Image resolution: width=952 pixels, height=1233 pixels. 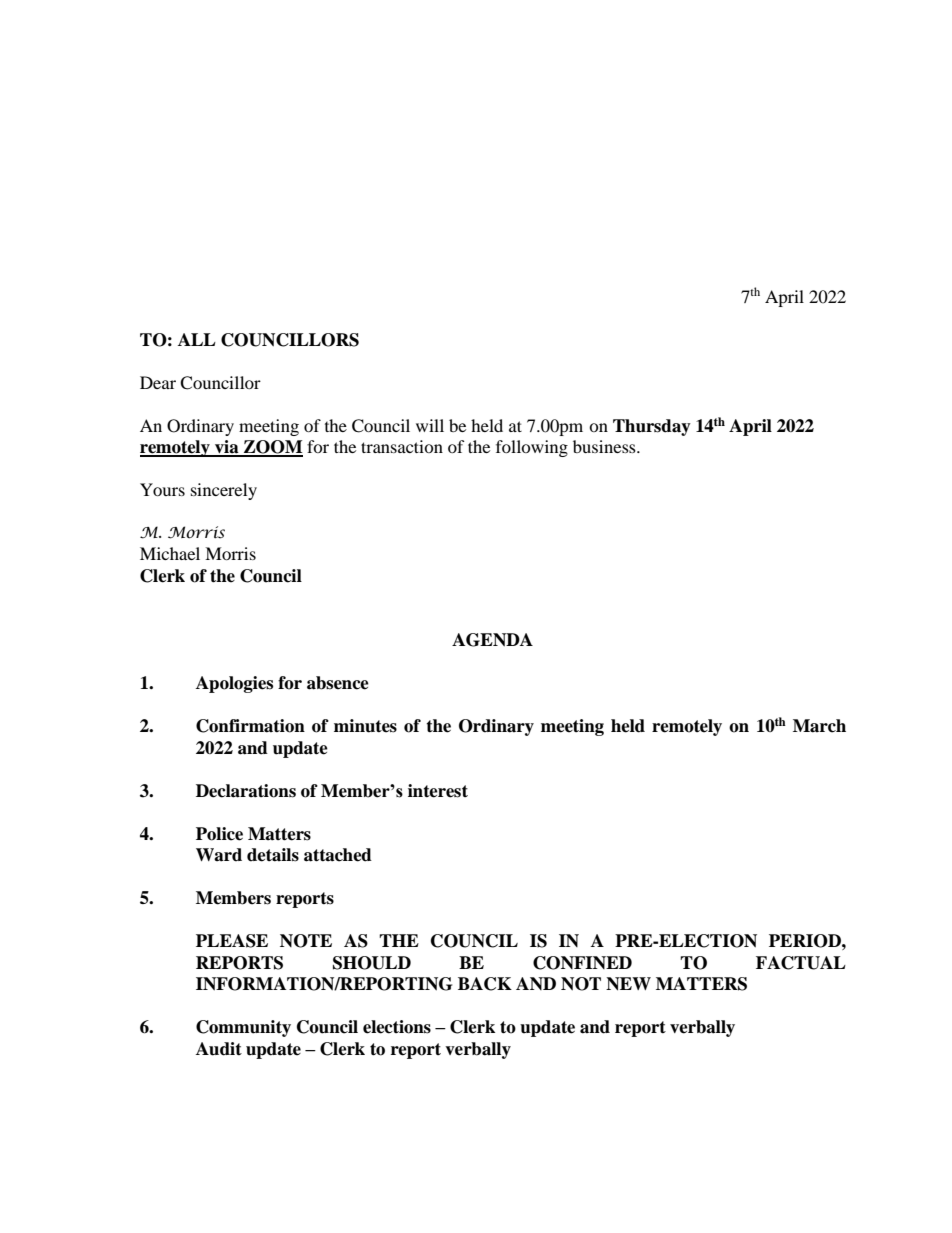 I want to click on March, so click(x=819, y=726).
